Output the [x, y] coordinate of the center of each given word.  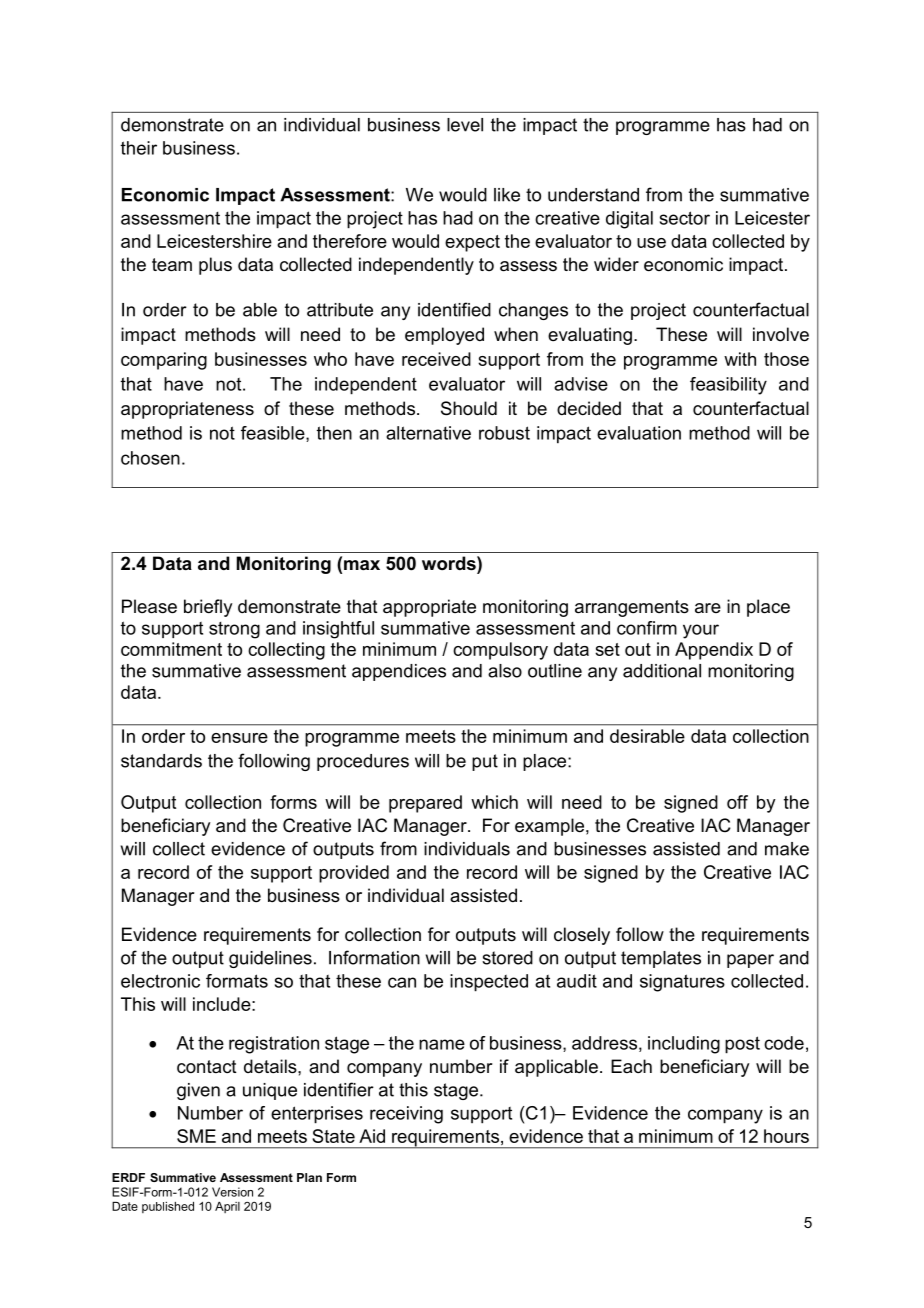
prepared [425, 804]
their [139, 148]
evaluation [639, 433]
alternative [428, 433]
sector [685, 218]
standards [161, 761]
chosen [150, 458]
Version [232, 1192]
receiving [406, 1115]
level [465, 125]
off [737, 802]
